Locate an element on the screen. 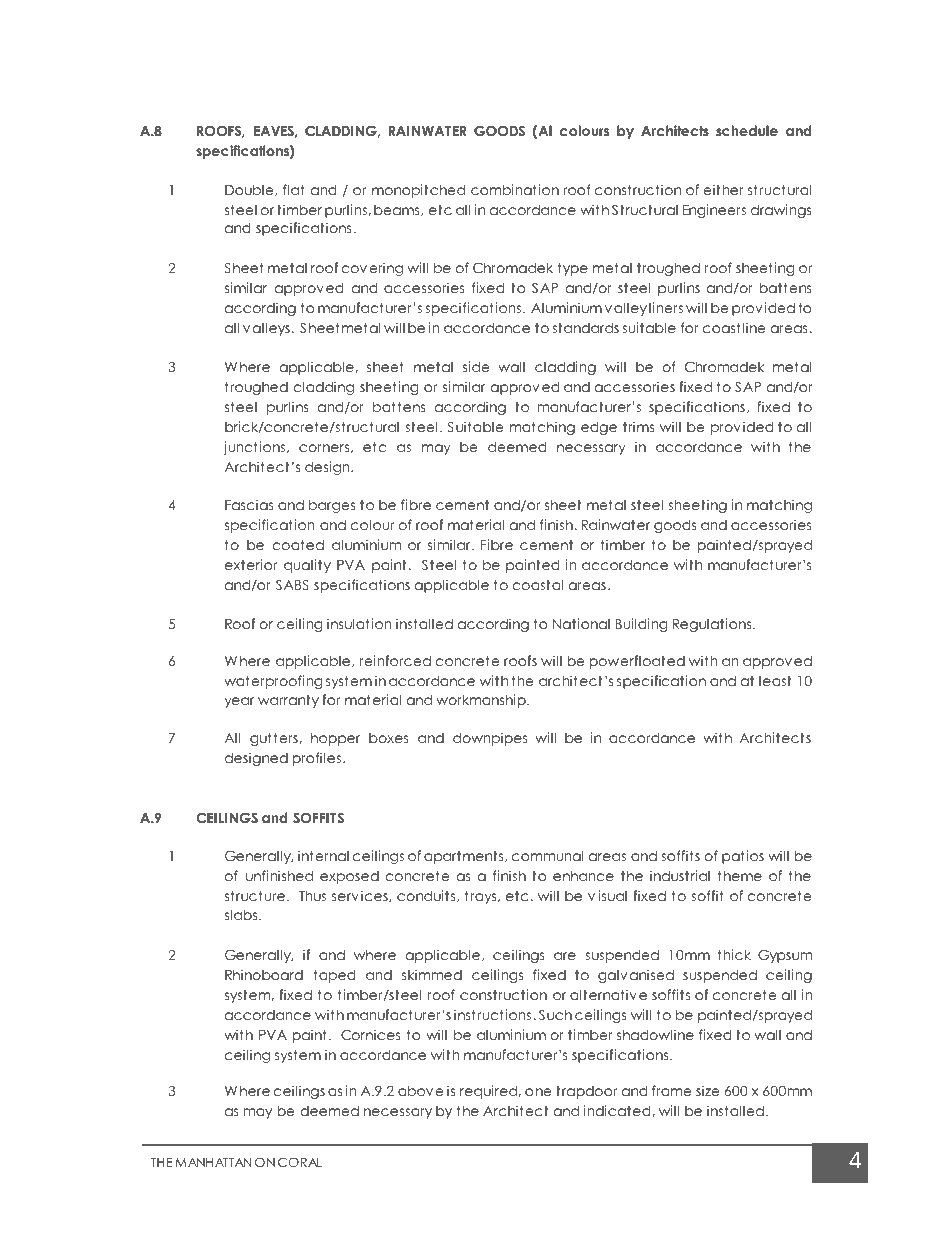  combination is located at coordinates (515, 189).
